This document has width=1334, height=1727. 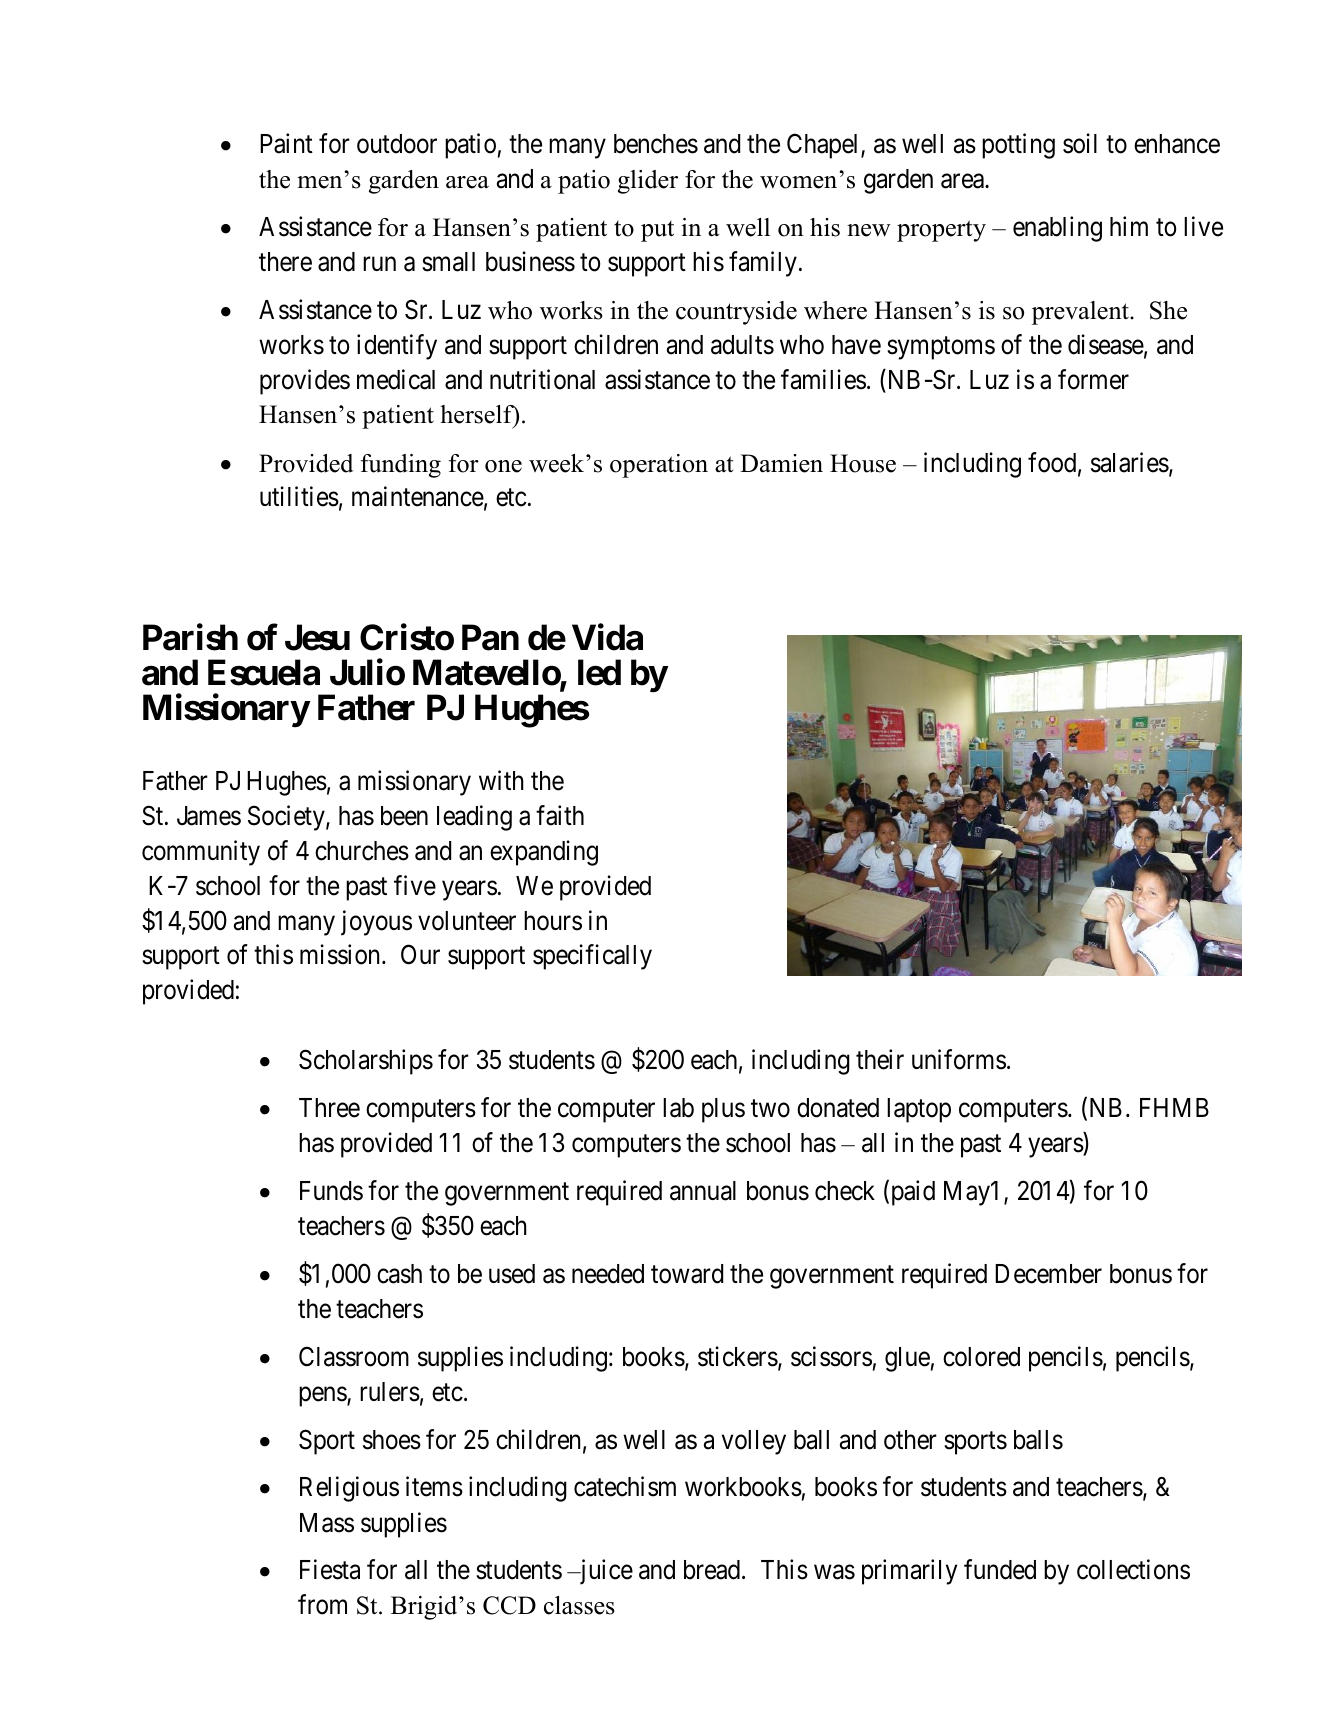 I want to click on operation, so click(x=659, y=466).
